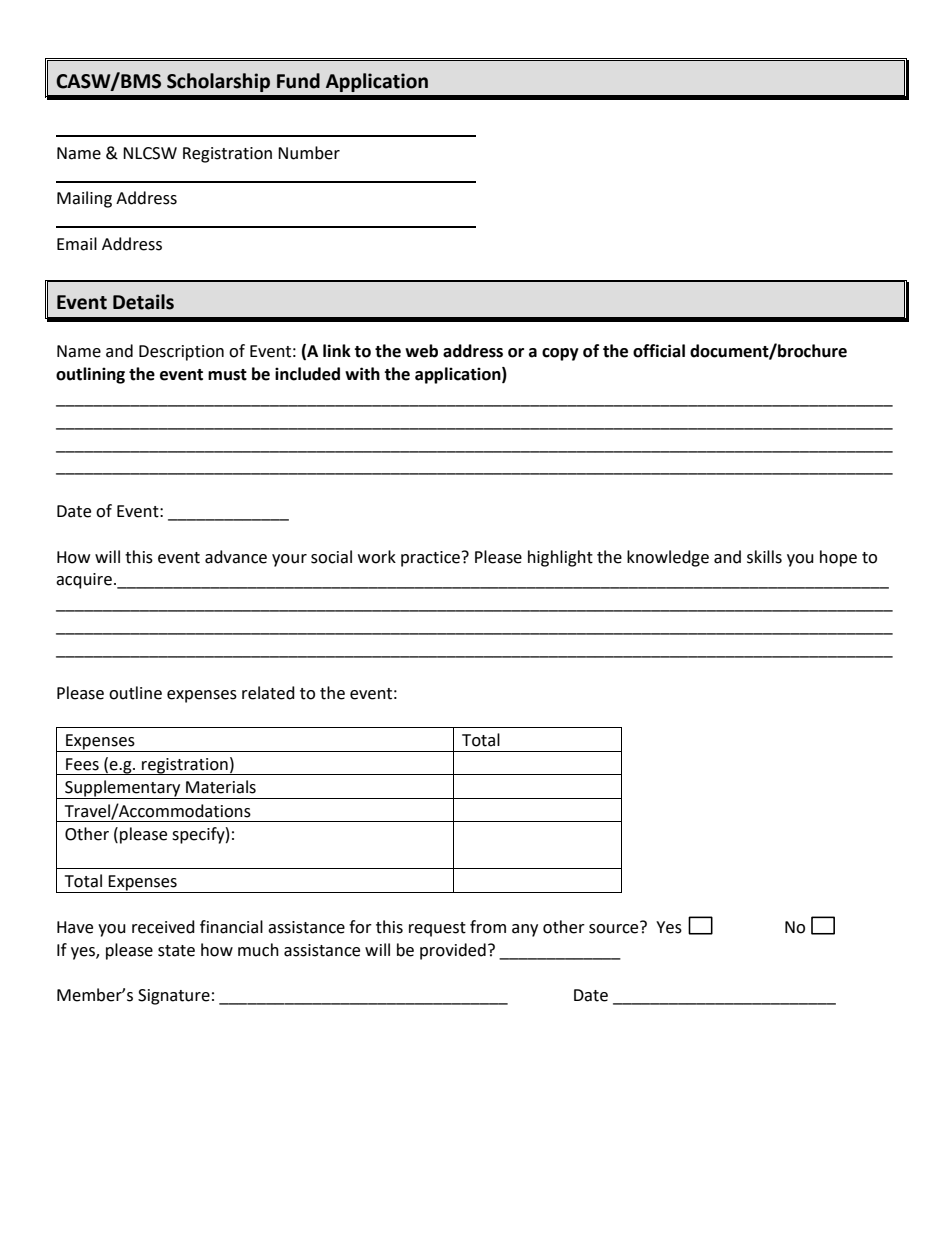 The height and width of the screenshot is (1233, 952). What do you see at coordinates (236, 557) in the screenshot?
I see `advance` at bounding box center [236, 557].
